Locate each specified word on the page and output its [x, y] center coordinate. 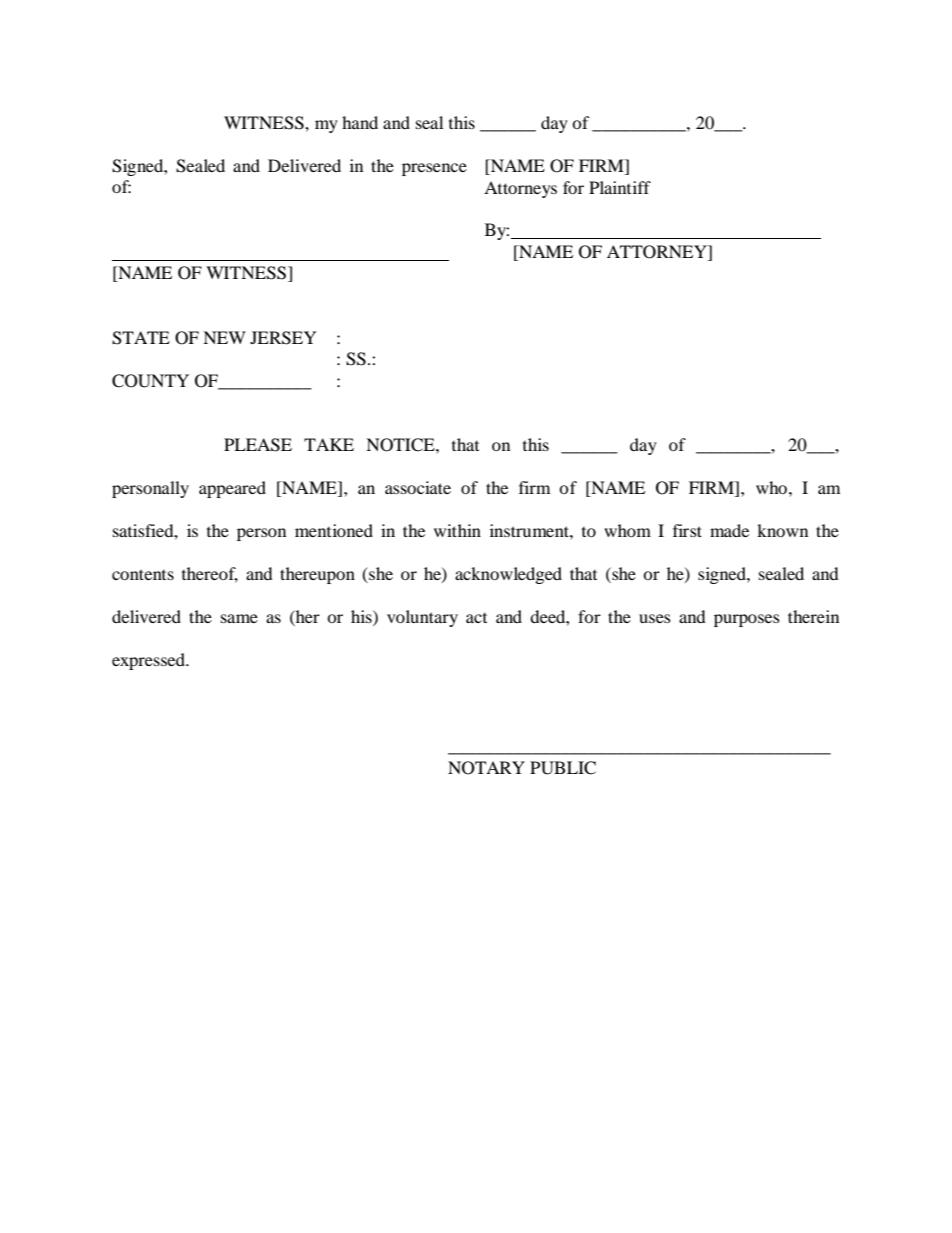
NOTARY [486, 768]
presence [434, 169]
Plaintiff [620, 187]
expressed [149, 661]
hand [360, 122]
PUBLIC [563, 768]
